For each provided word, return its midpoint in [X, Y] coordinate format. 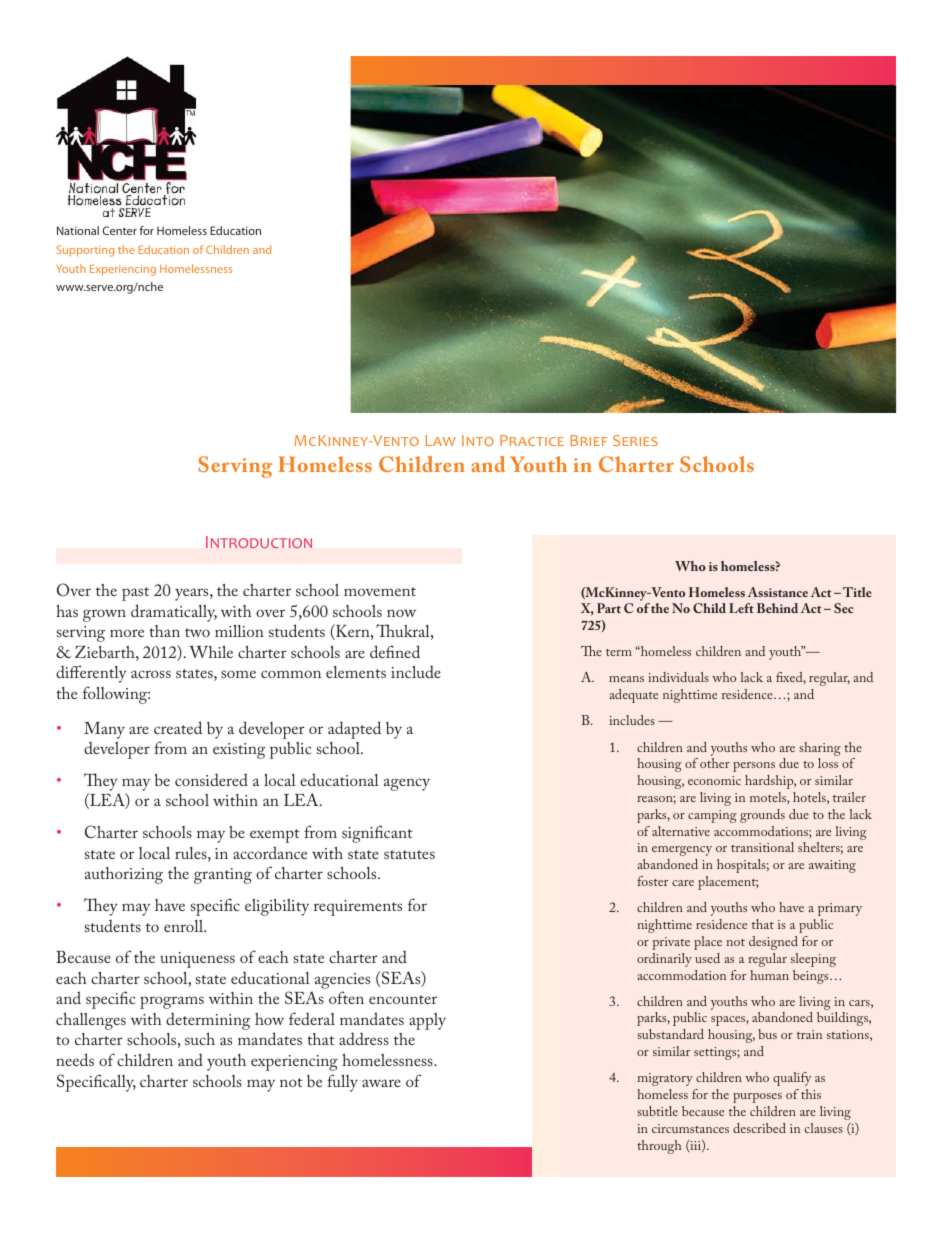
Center [119, 230]
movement [380, 591]
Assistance [777, 592]
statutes [409, 854]
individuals [678, 677]
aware [381, 1083]
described [759, 1128]
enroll [185, 926]
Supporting [85, 251]
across [151, 674]
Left [741, 608]
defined [395, 651]
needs [75, 1059]
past [135, 594]
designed [773, 943]
